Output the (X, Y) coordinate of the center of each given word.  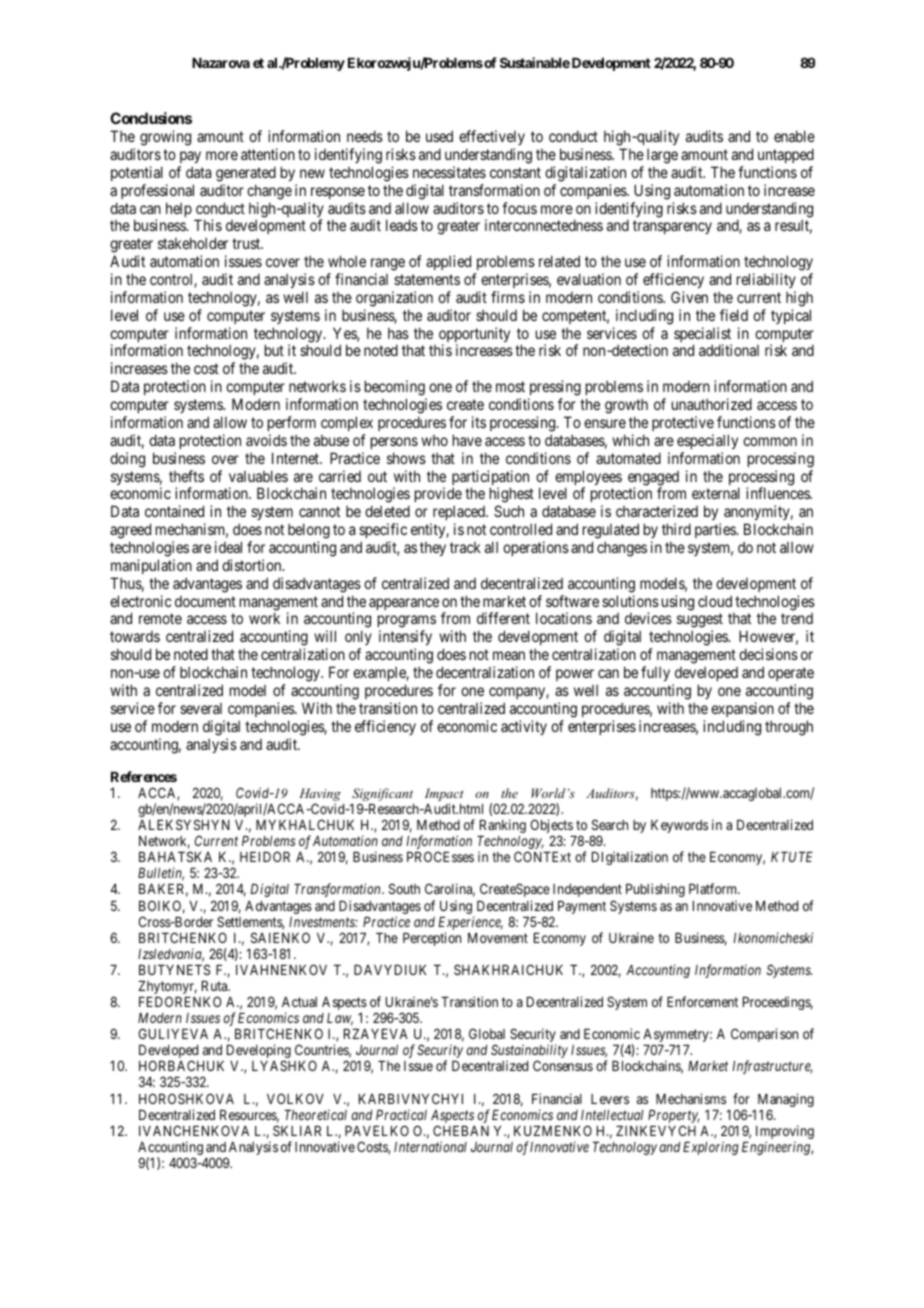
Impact (444, 796)
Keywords (679, 826)
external (716, 493)
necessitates (449, 172)
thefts (186, 476)
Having (320, 796)
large (662, 156)
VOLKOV (295, 1098)
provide (438, 494)
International (430, 1146)
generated (246, 174)
